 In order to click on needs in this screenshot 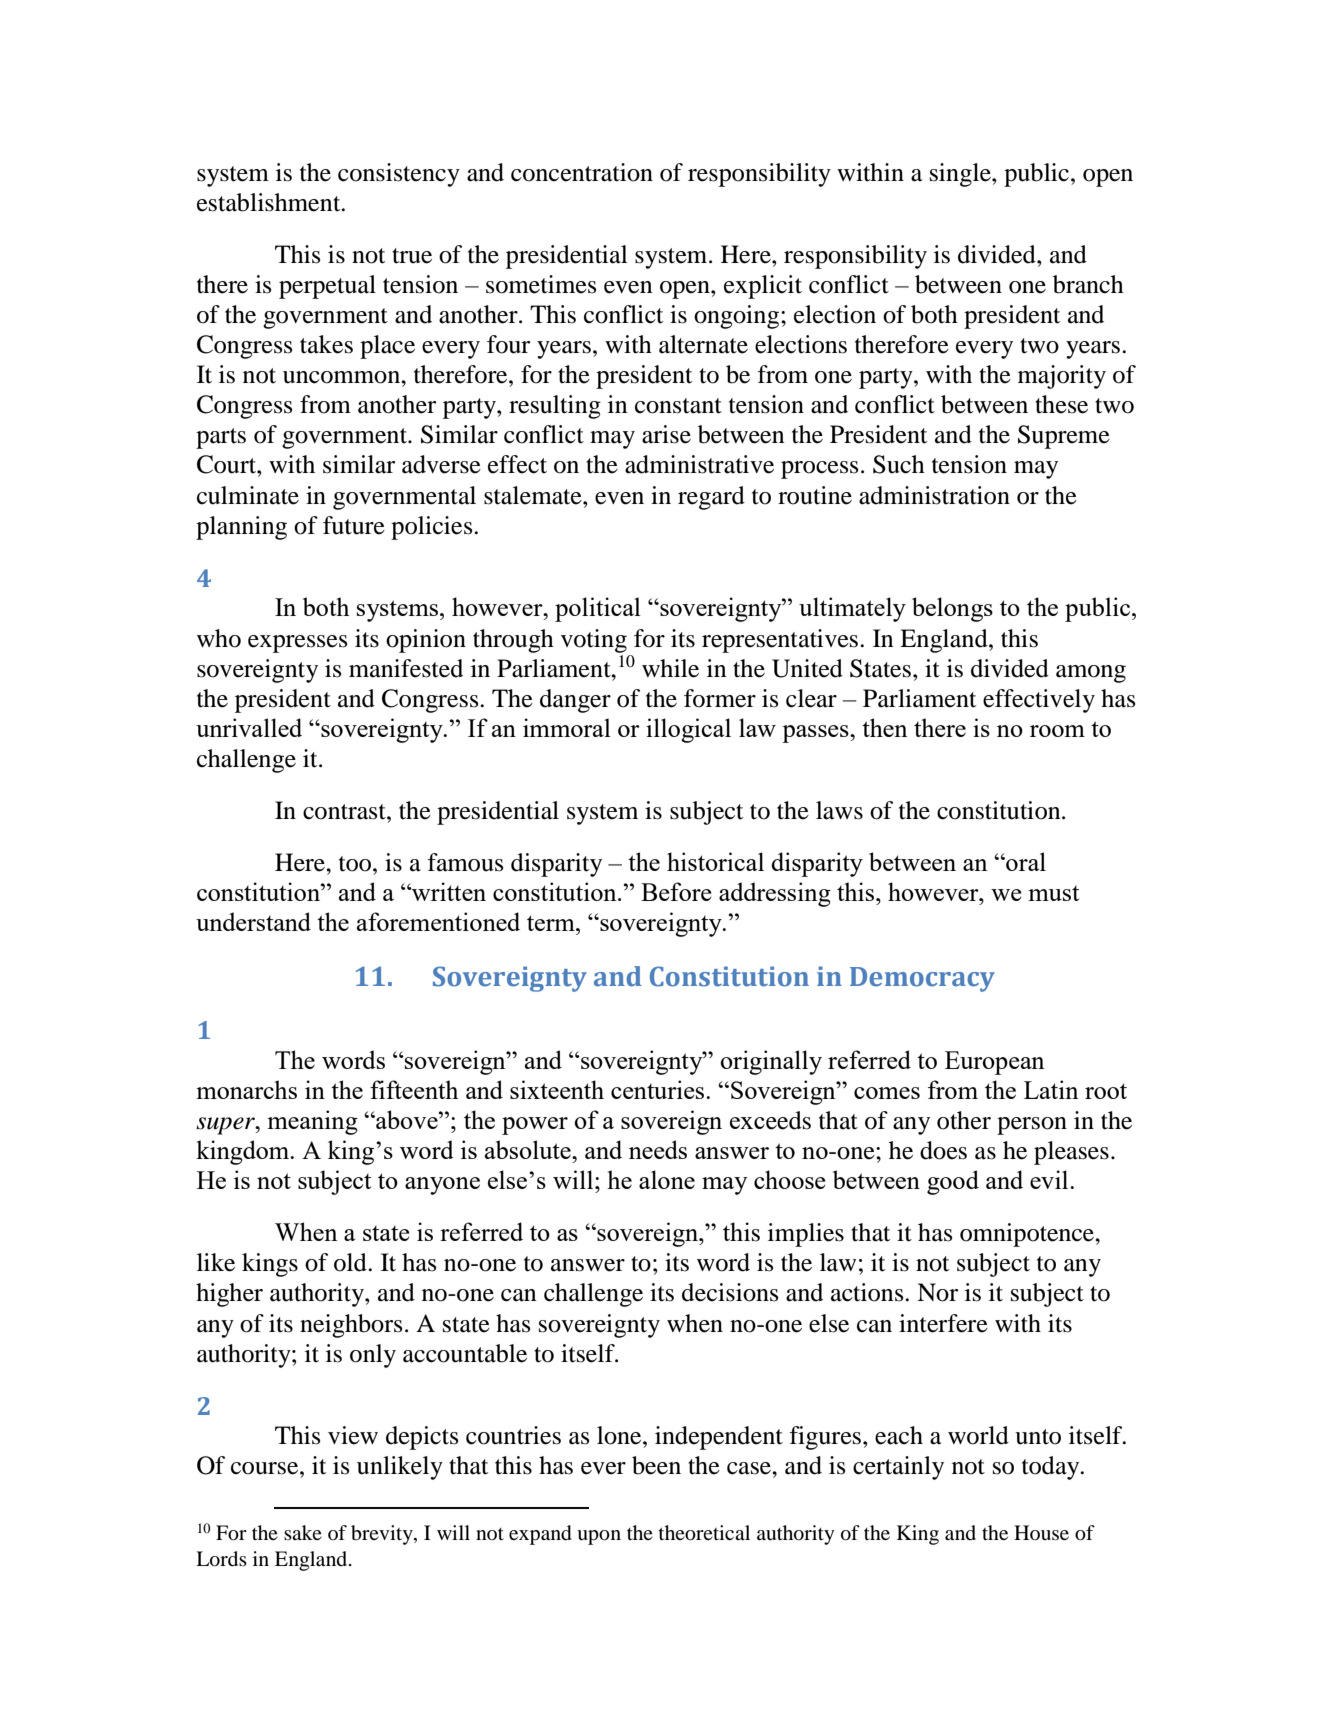, I will do `click(658, 1149)`.
